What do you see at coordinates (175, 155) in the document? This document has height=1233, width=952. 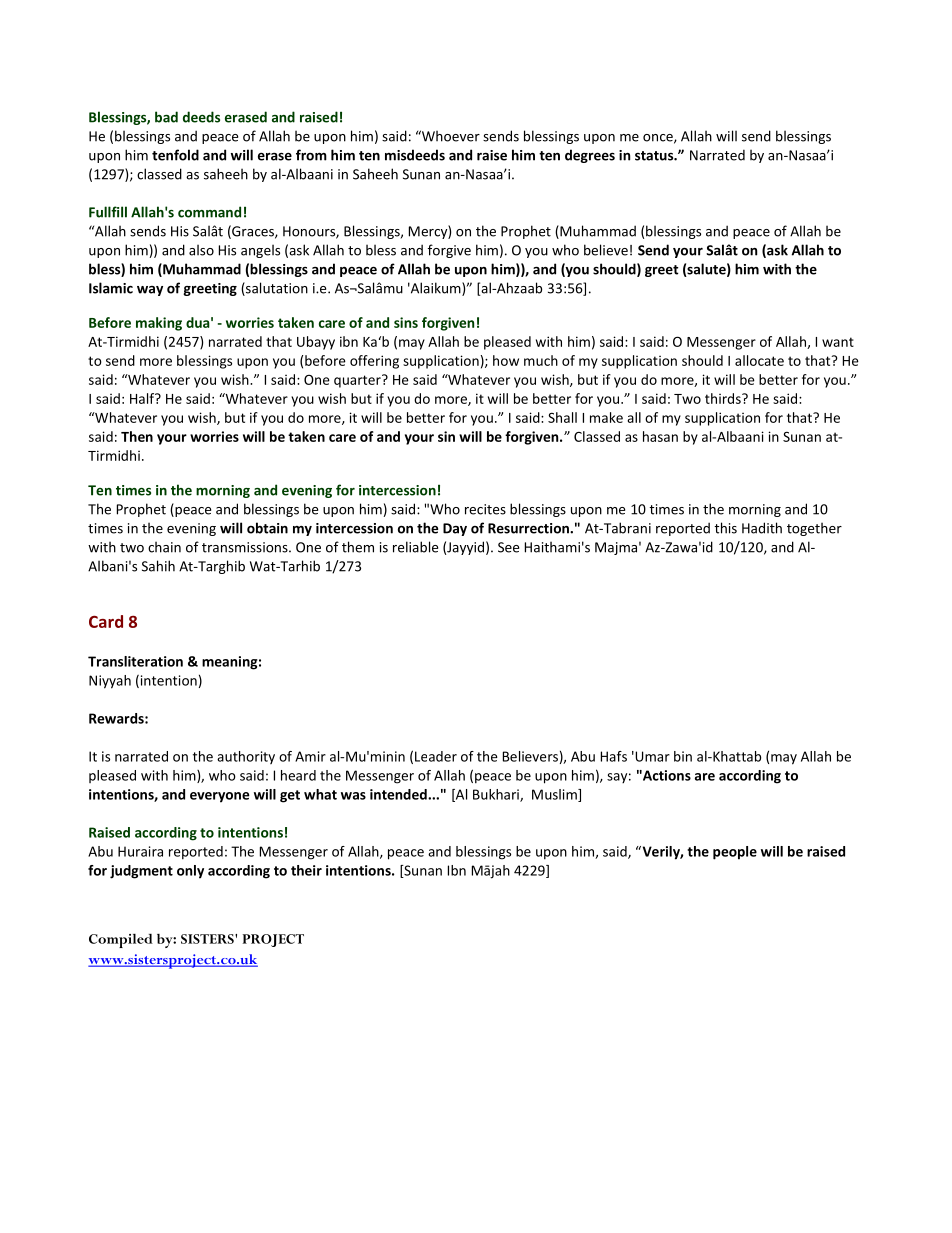 I see `tenfold` at bounding box center [175, 155].
